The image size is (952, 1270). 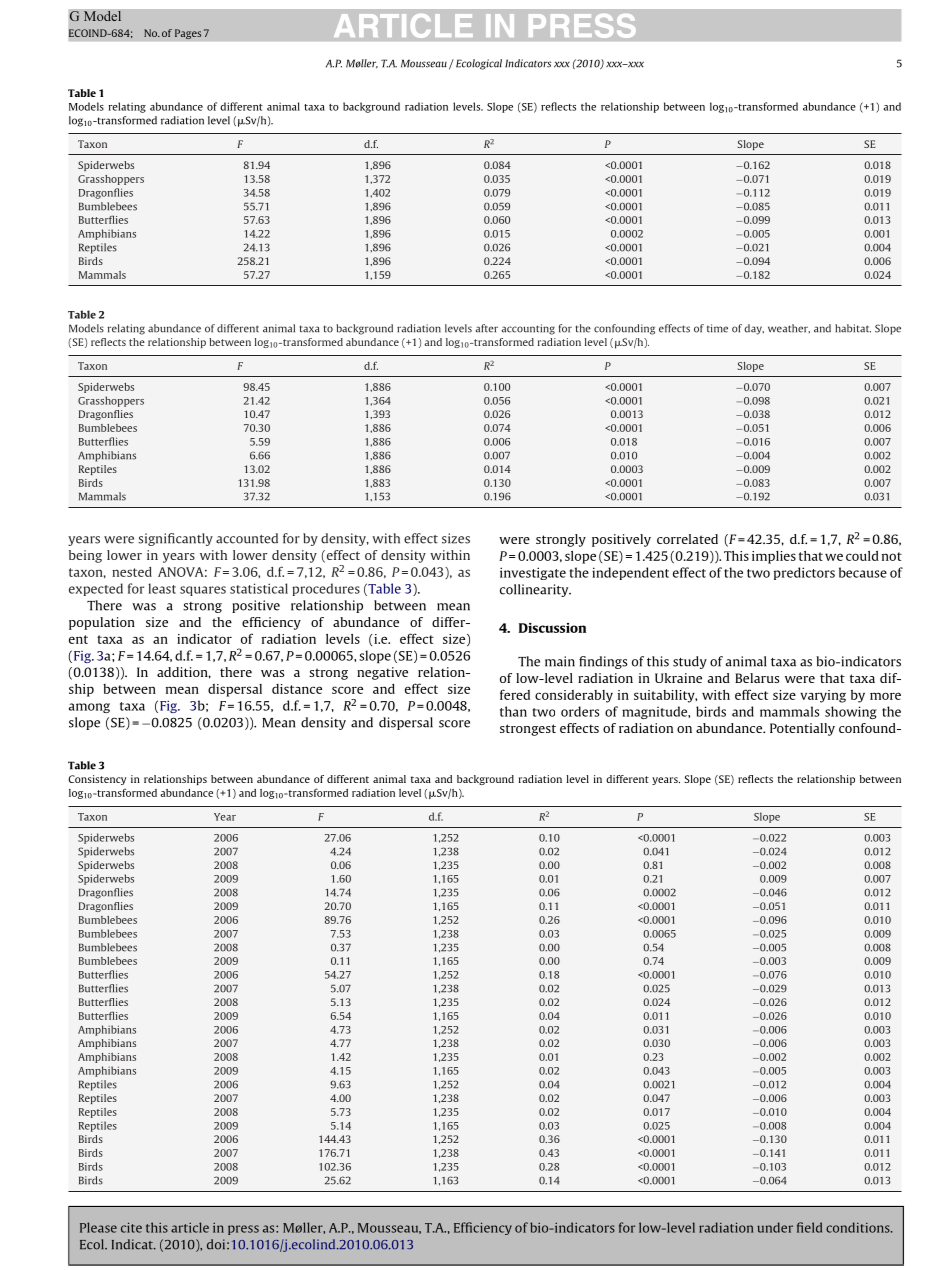 I want to click on after, so click(x=487, y=328).
